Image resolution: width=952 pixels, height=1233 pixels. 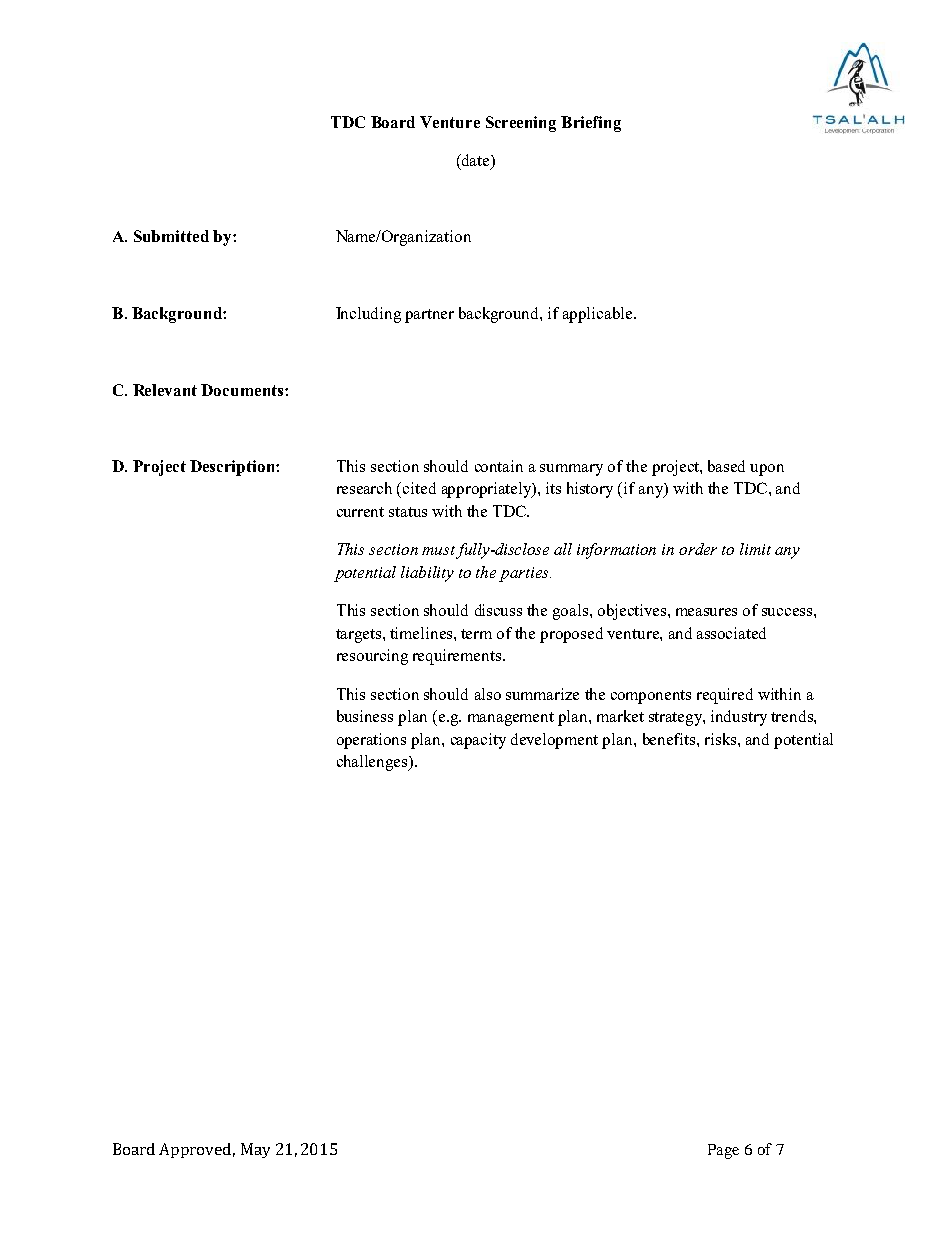 I want to click on date, so click(x=476, y=161).
